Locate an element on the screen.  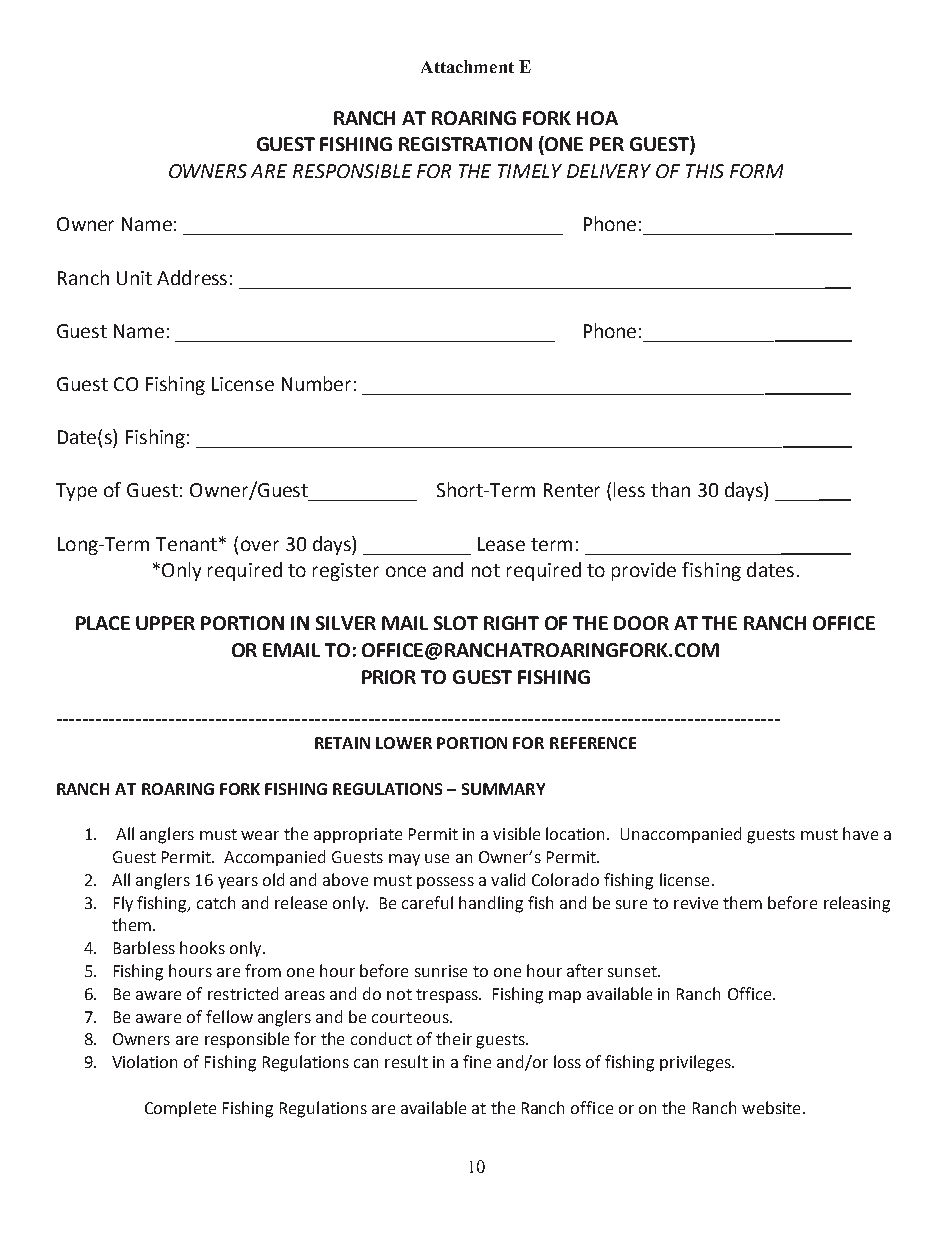
FORM is located at coordinates (756, 171).
